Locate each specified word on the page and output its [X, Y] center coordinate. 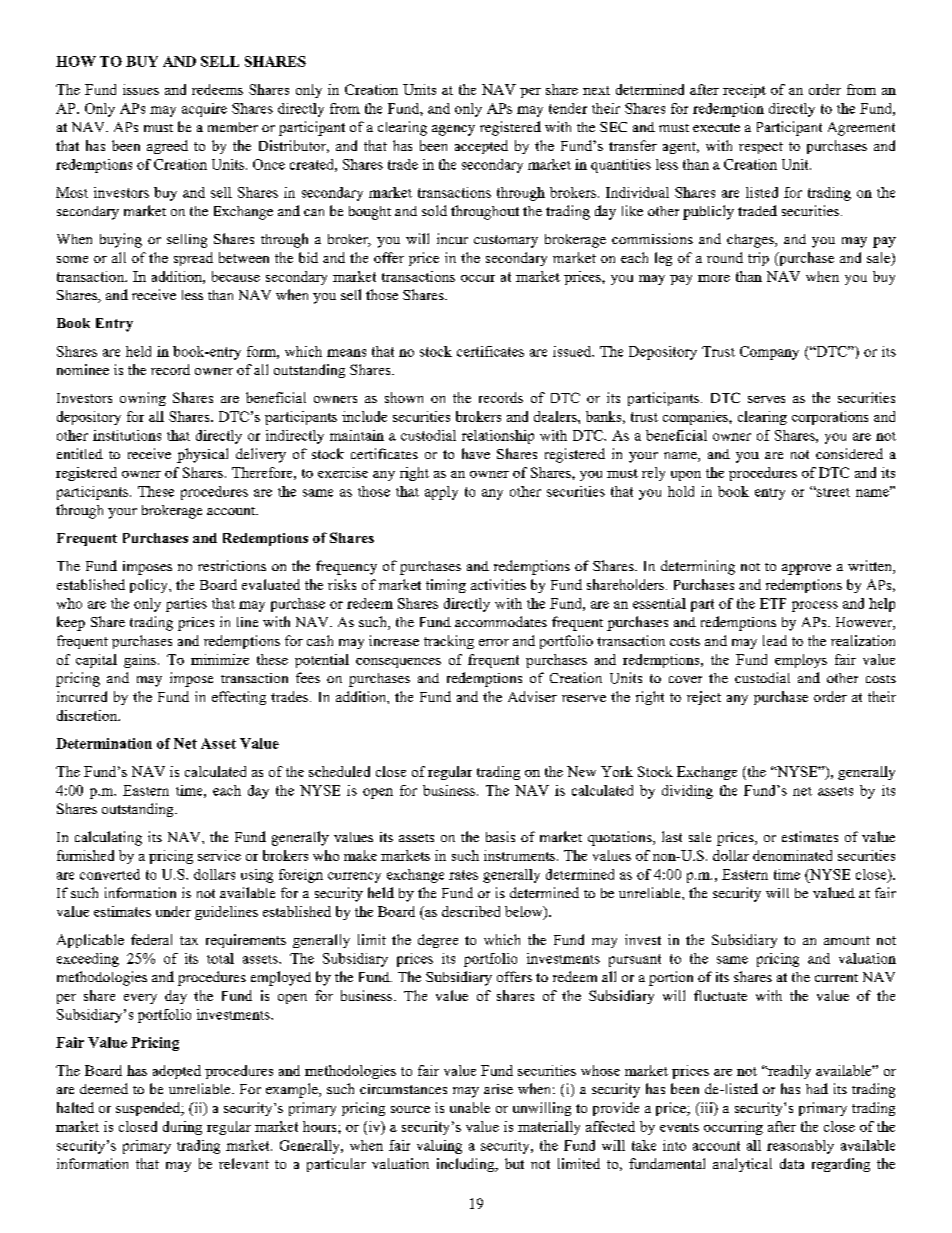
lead [775, 640]
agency [453, 130]
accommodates [501, 621]
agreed [167, 147]
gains [140, 661]
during [182, 1128]
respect [761, 148]
